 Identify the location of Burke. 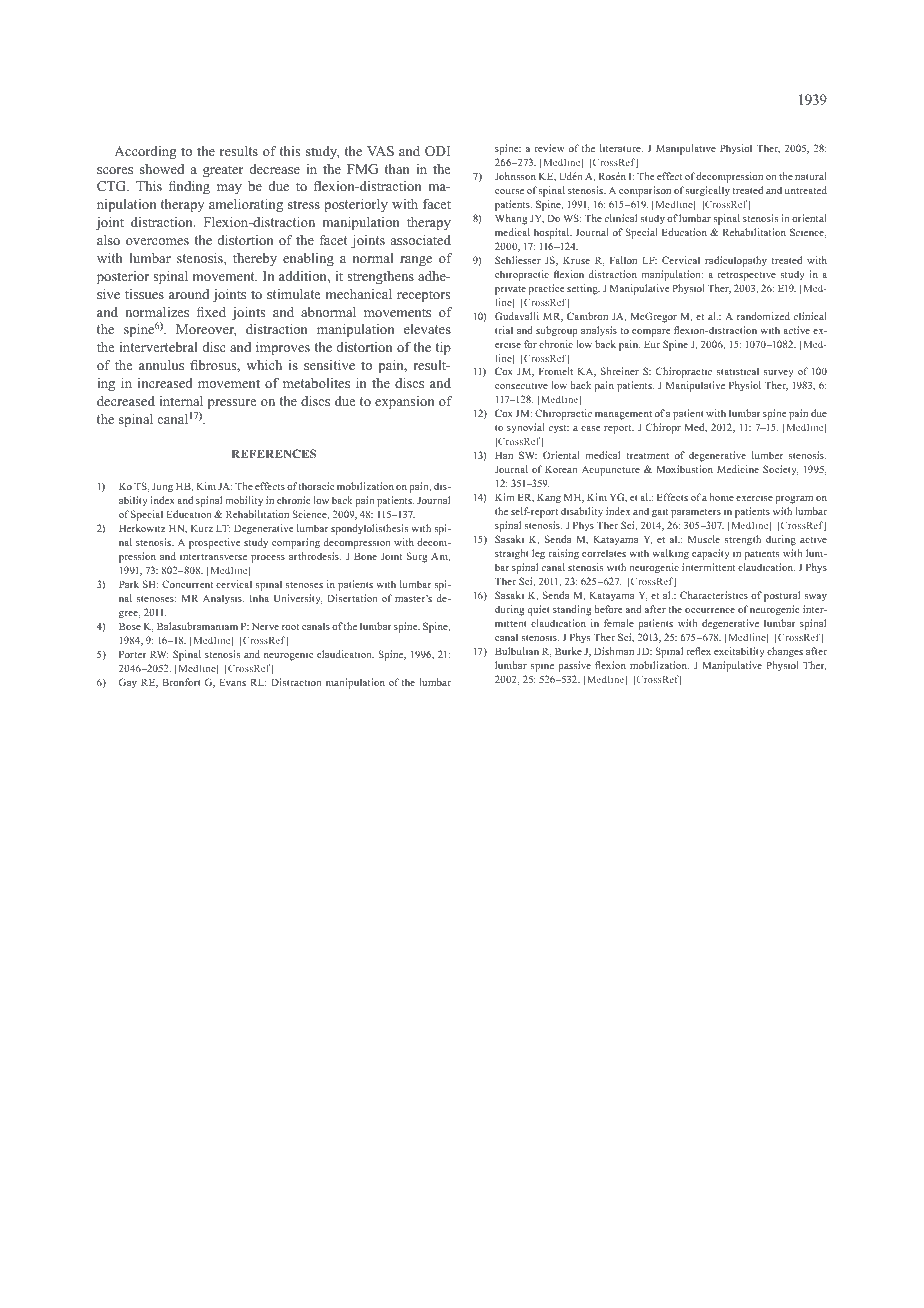
(568, 651).
